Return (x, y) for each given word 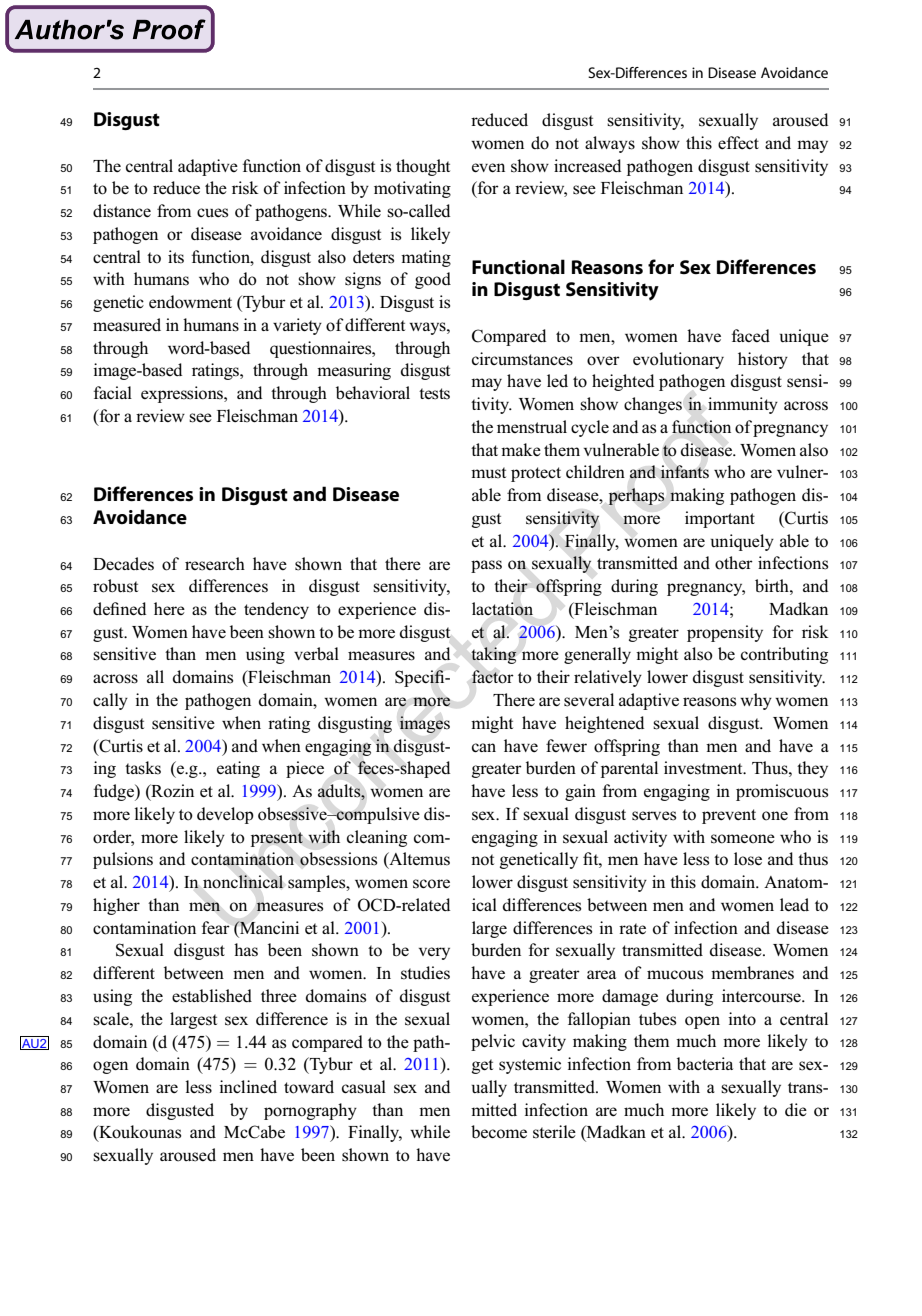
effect (738, 142)
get (482, 1066)
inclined (248, 1086)
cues (212, 213)
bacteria (705, 1063)
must (488, 473)
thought (423, 167)
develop (225, 815)
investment (704, 768)
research (215, 564)
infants (684, 472)
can (484, 747)
